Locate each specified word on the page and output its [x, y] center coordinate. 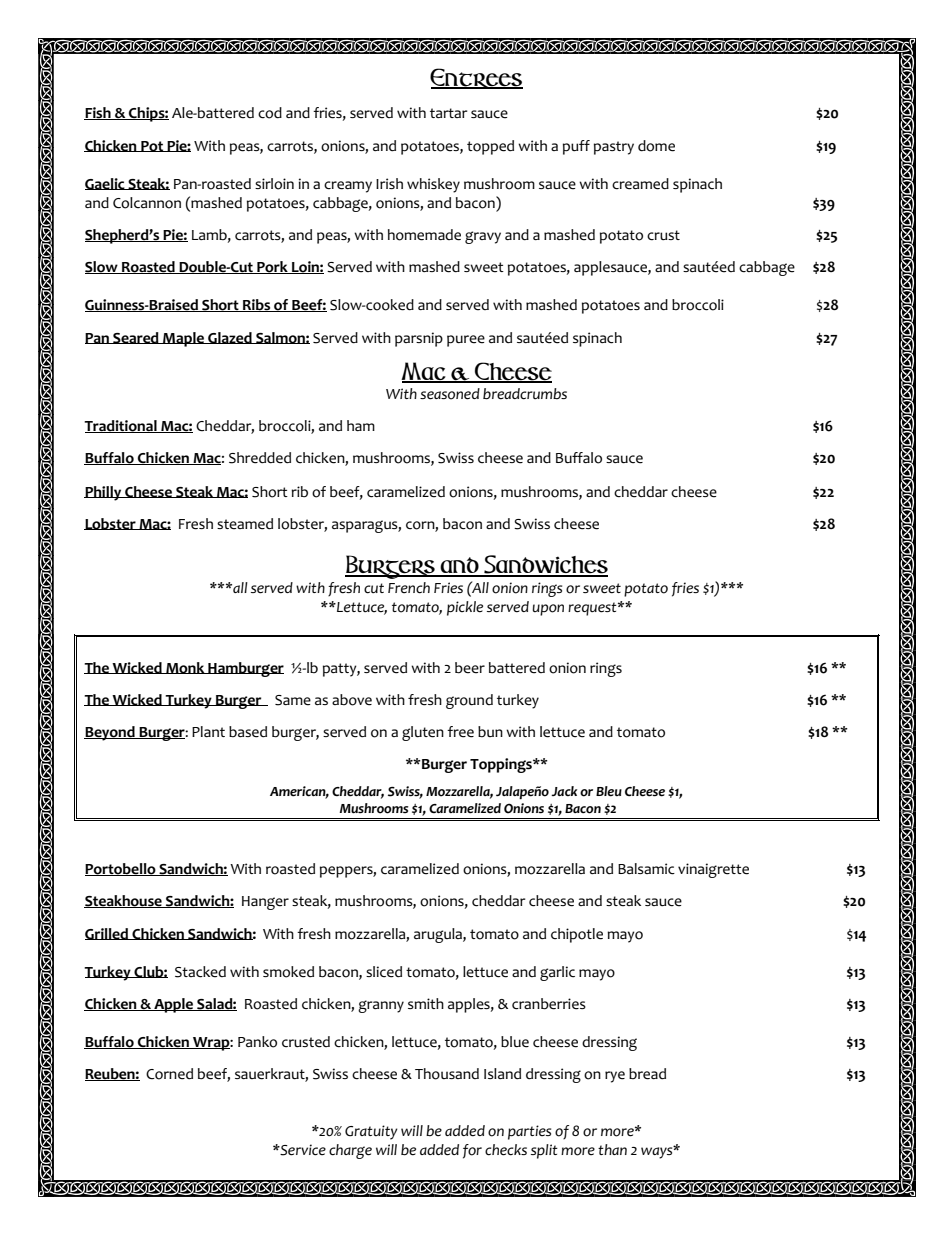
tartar [449, 113]
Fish [98, 113]
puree [466, 341]
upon [548, 610]
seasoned [450, 394]
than [612, 1149]
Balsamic [646, 869]
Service [302, 1150]
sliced [384, 972]
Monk [185, 668]
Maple [183, 339]
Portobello [121, 869]
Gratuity [371, 1132]
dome [656, 146]
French [409, 588]
